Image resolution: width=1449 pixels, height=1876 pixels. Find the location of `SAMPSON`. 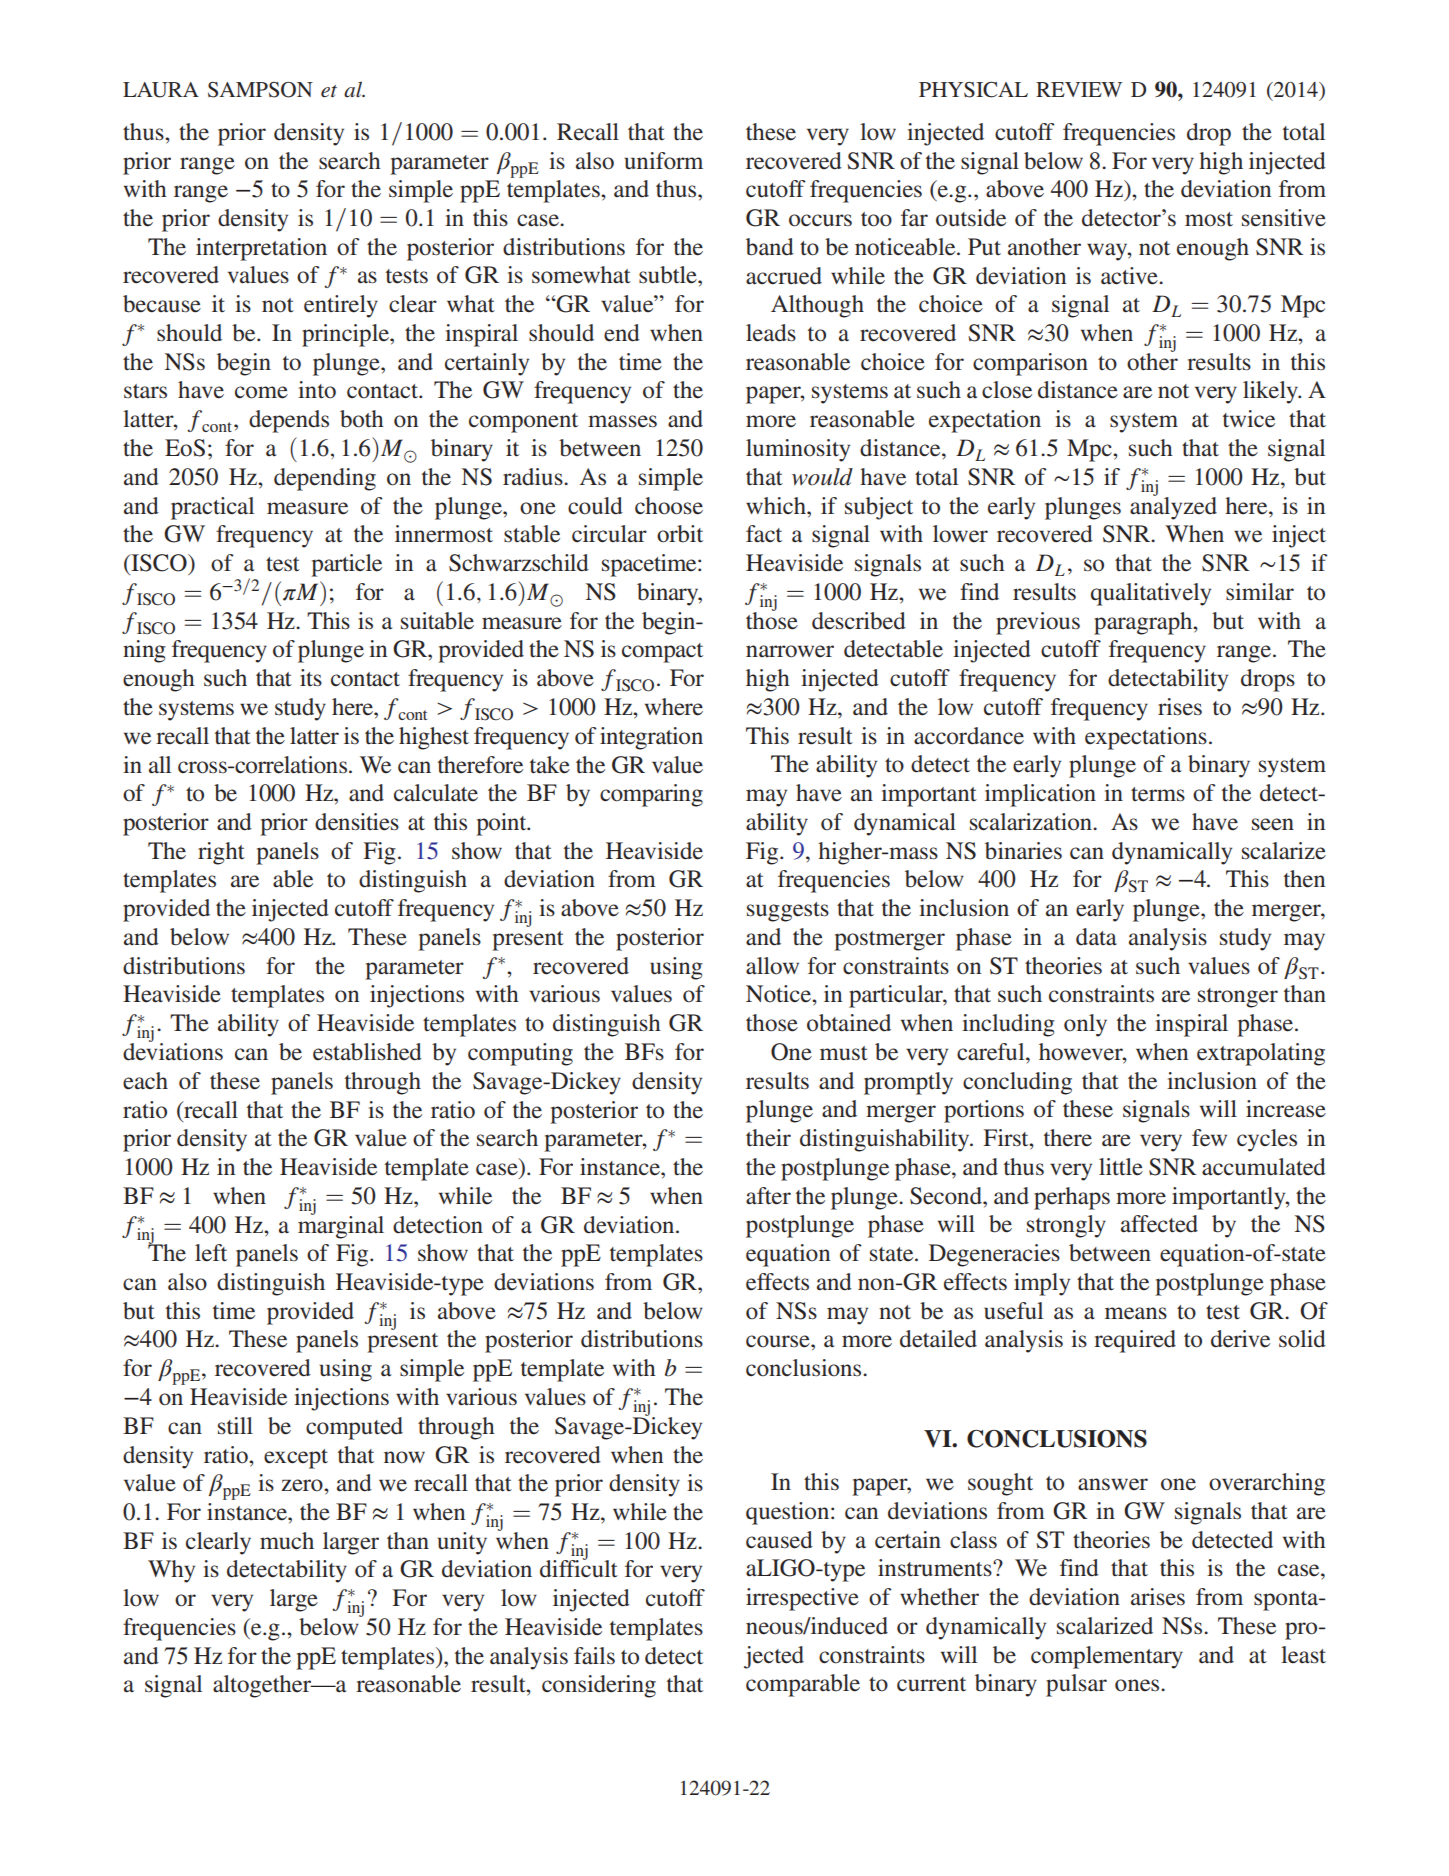

SAMPSON is located at coordinates (260, 90).
